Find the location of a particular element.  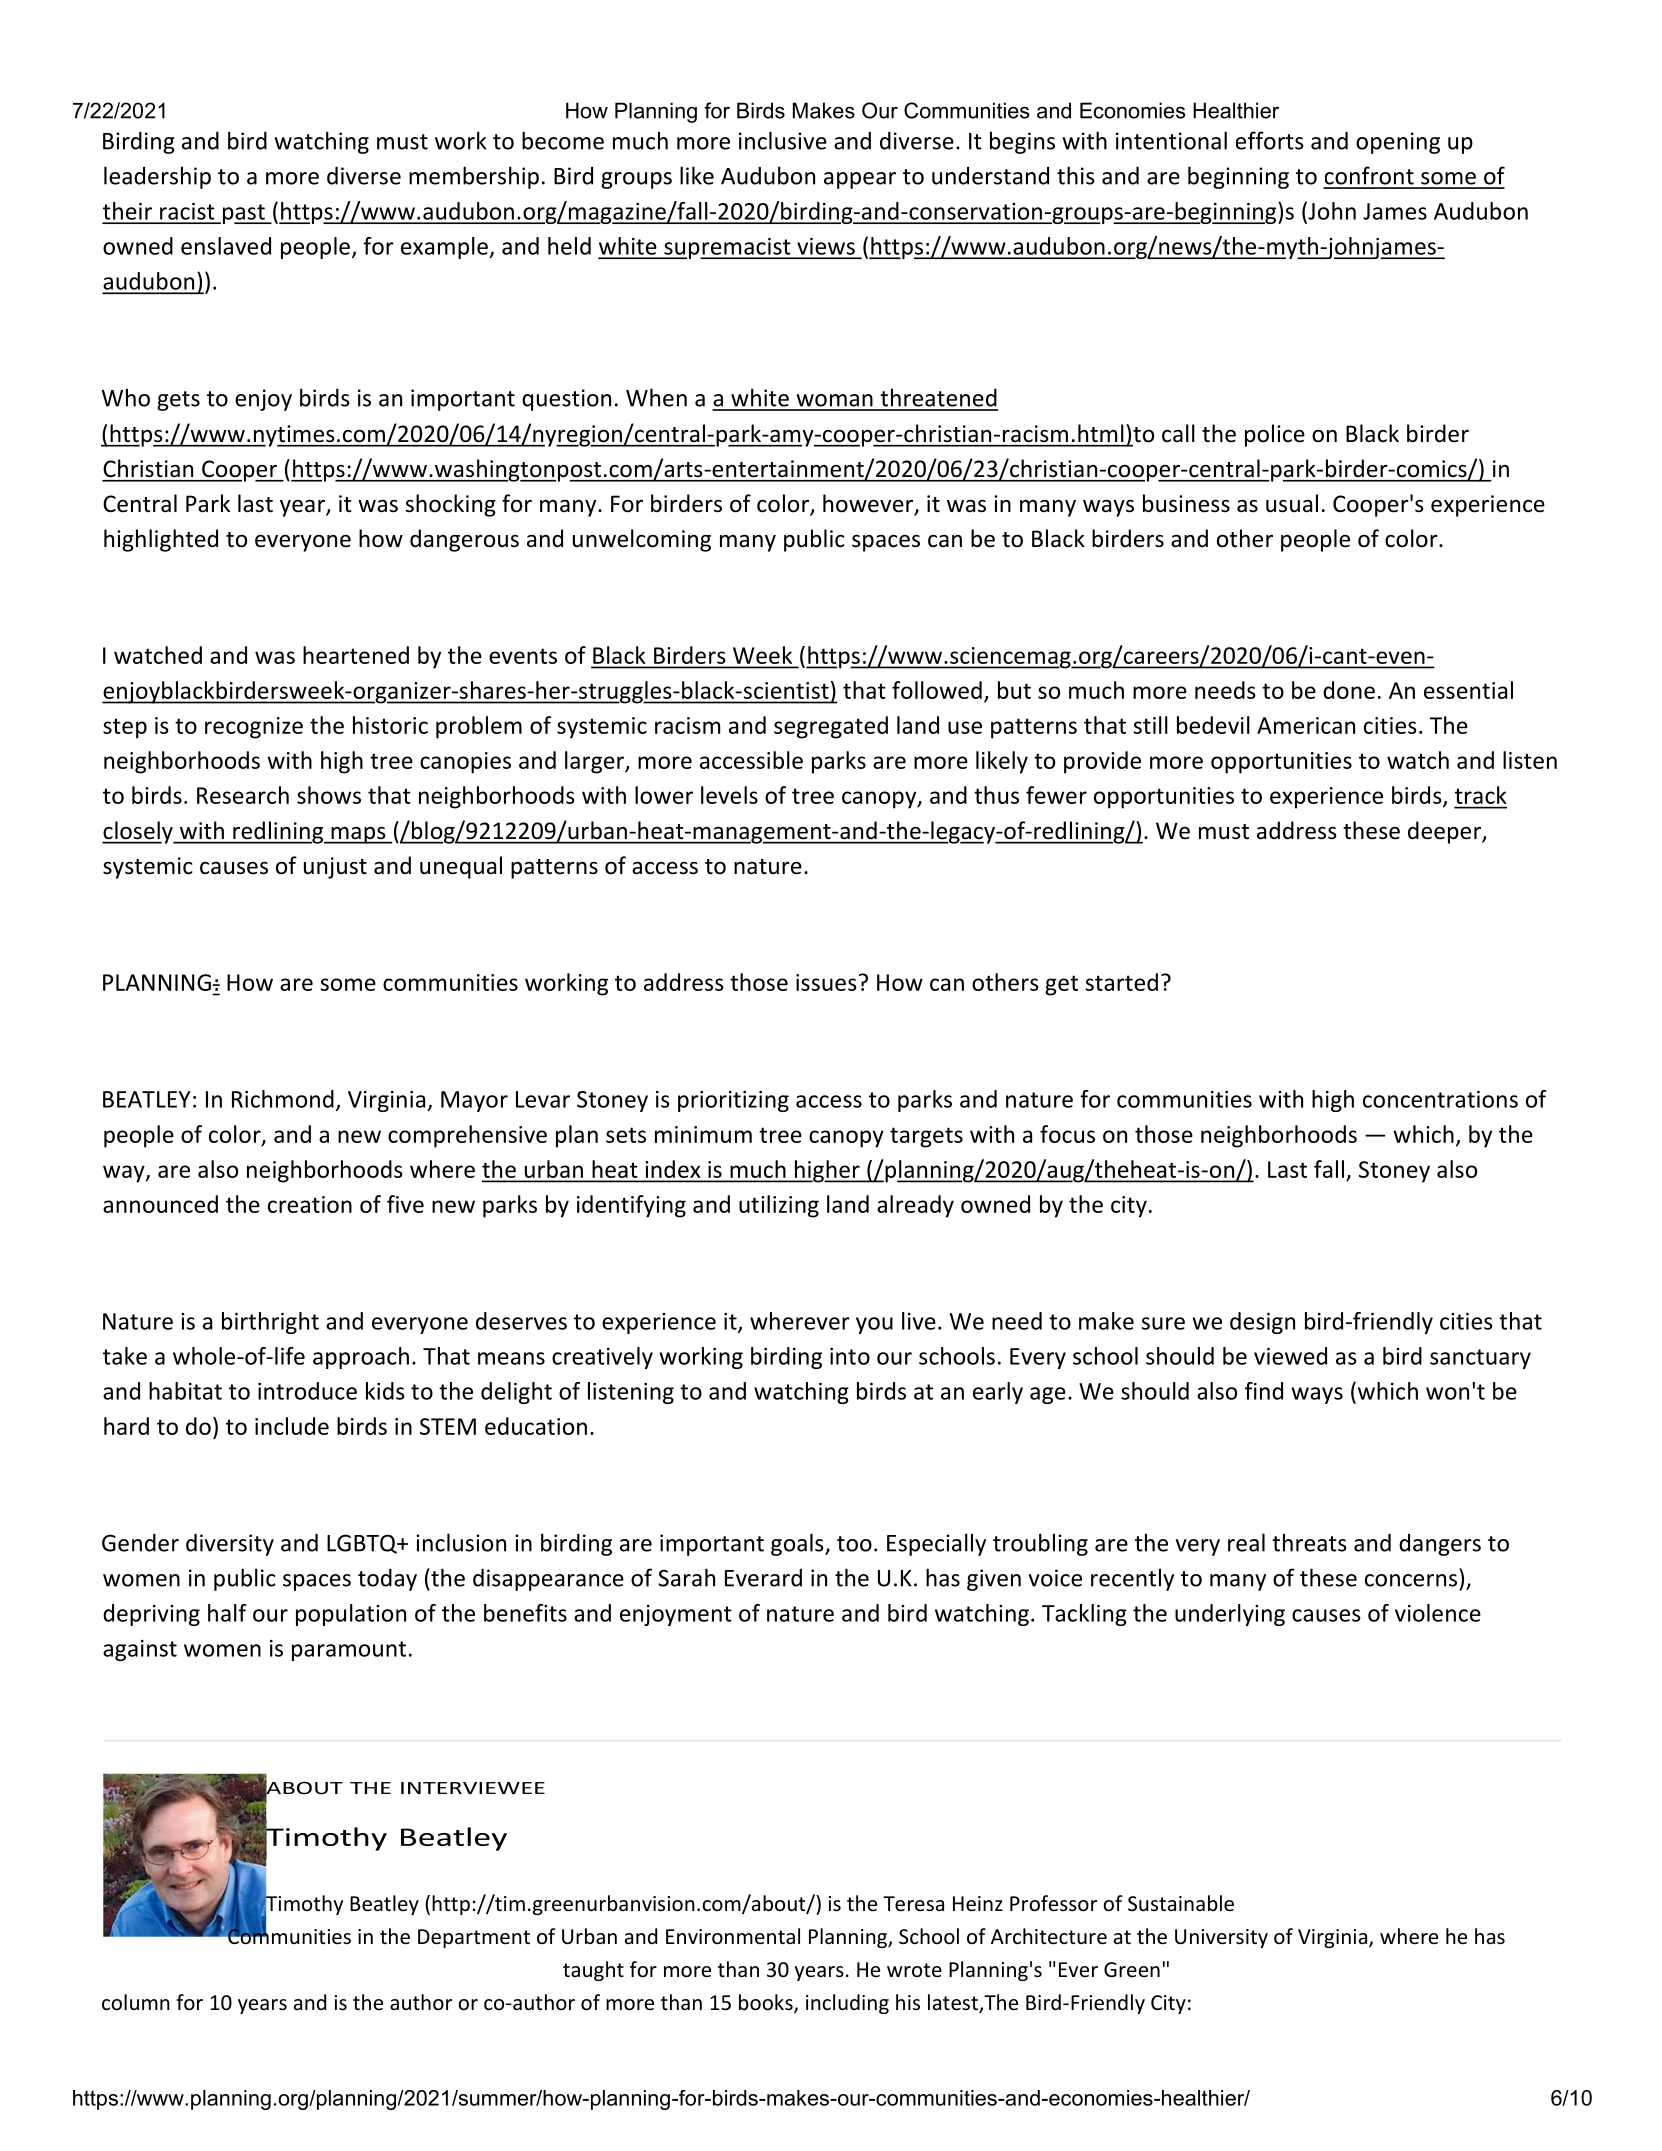

past is located at coordinates (243, 214).
